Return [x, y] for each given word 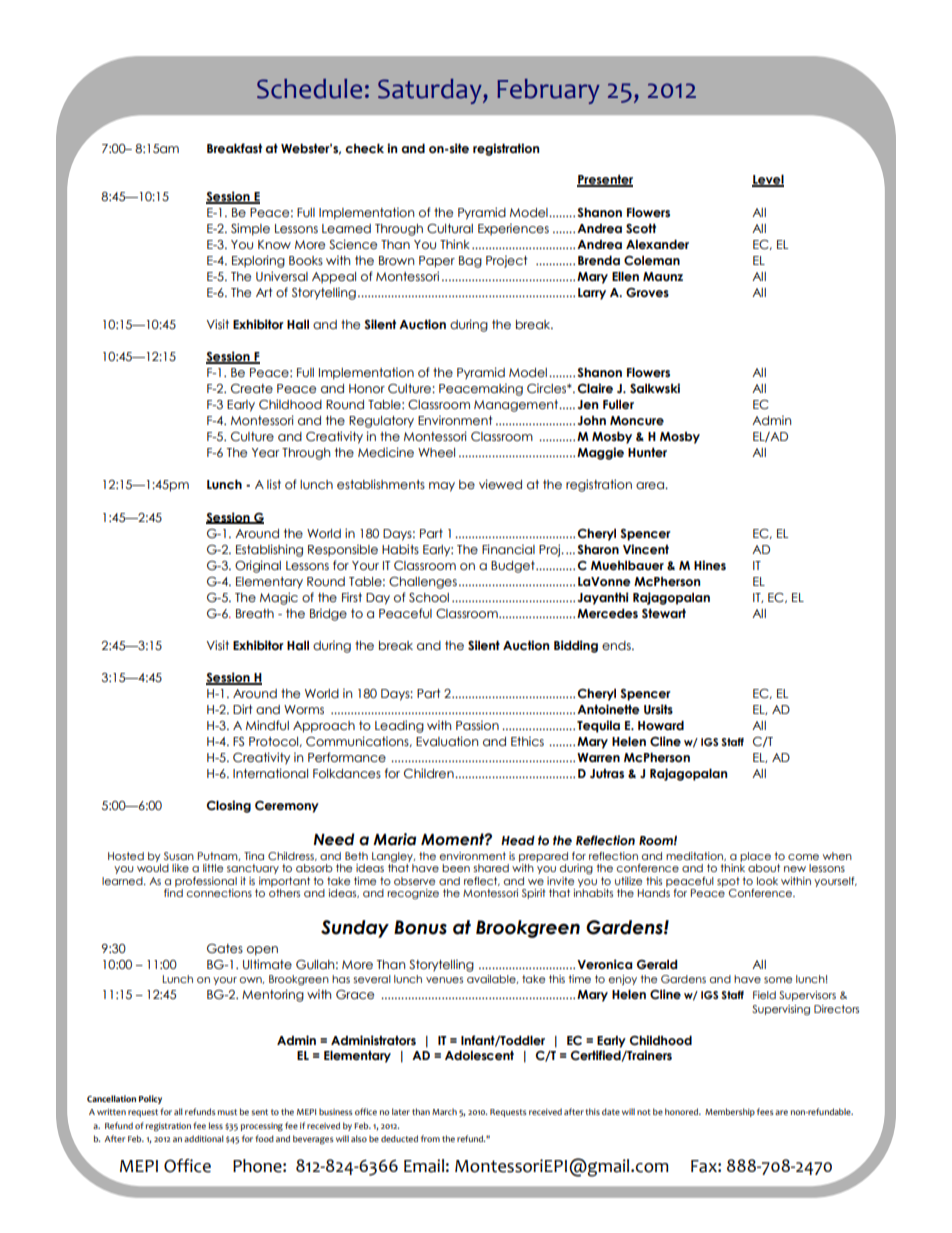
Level [768, 180]
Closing [229, 806]
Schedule [309, 89]
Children [430, 773]
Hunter [647, 452]
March [444, 1111]
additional [204, 1138]
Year [265, 453]
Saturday [431, 91]
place [755, 857]
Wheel [436, 453]
